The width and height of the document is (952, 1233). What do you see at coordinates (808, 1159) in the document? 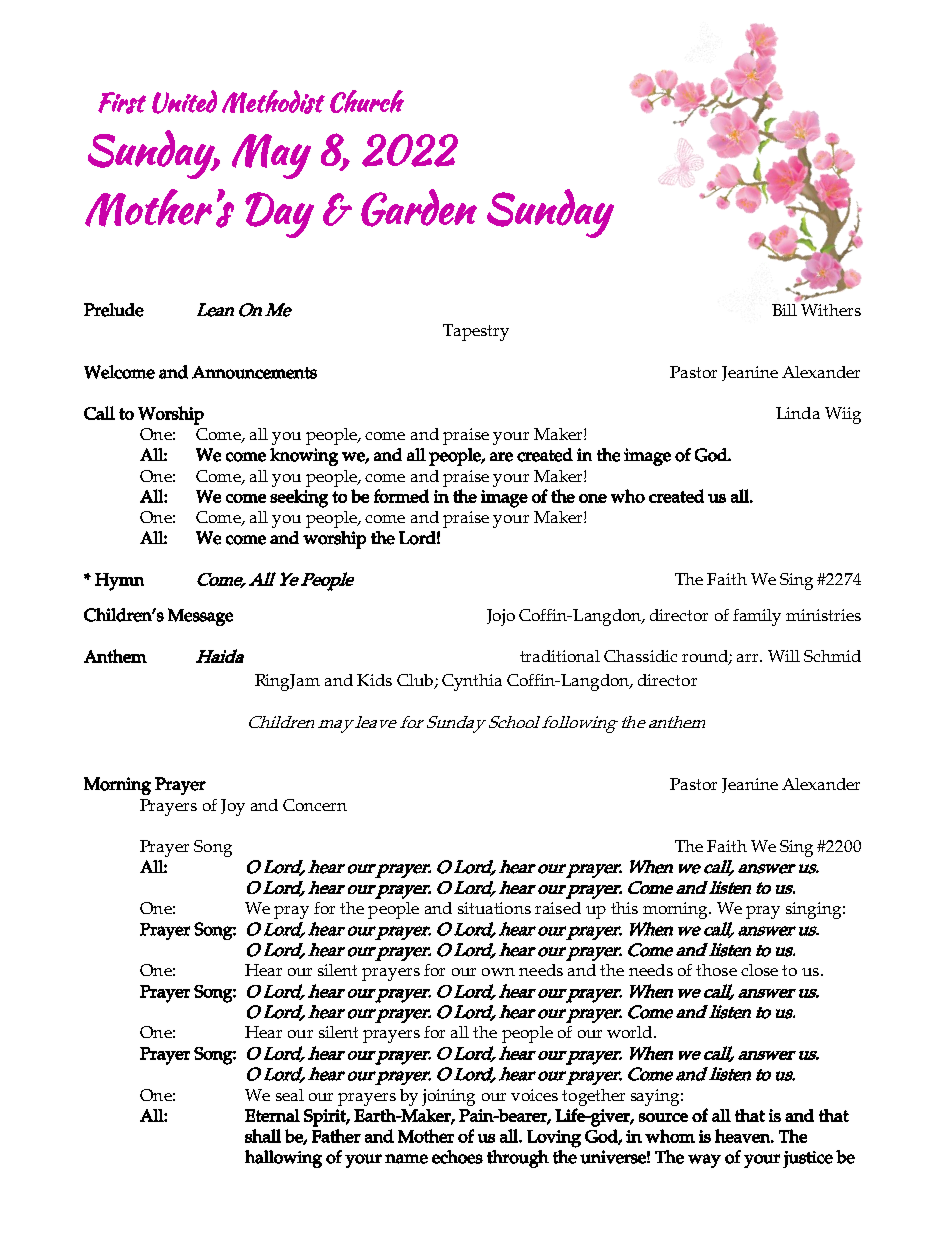
I see `justice` at bounding box center [808, 1159].
